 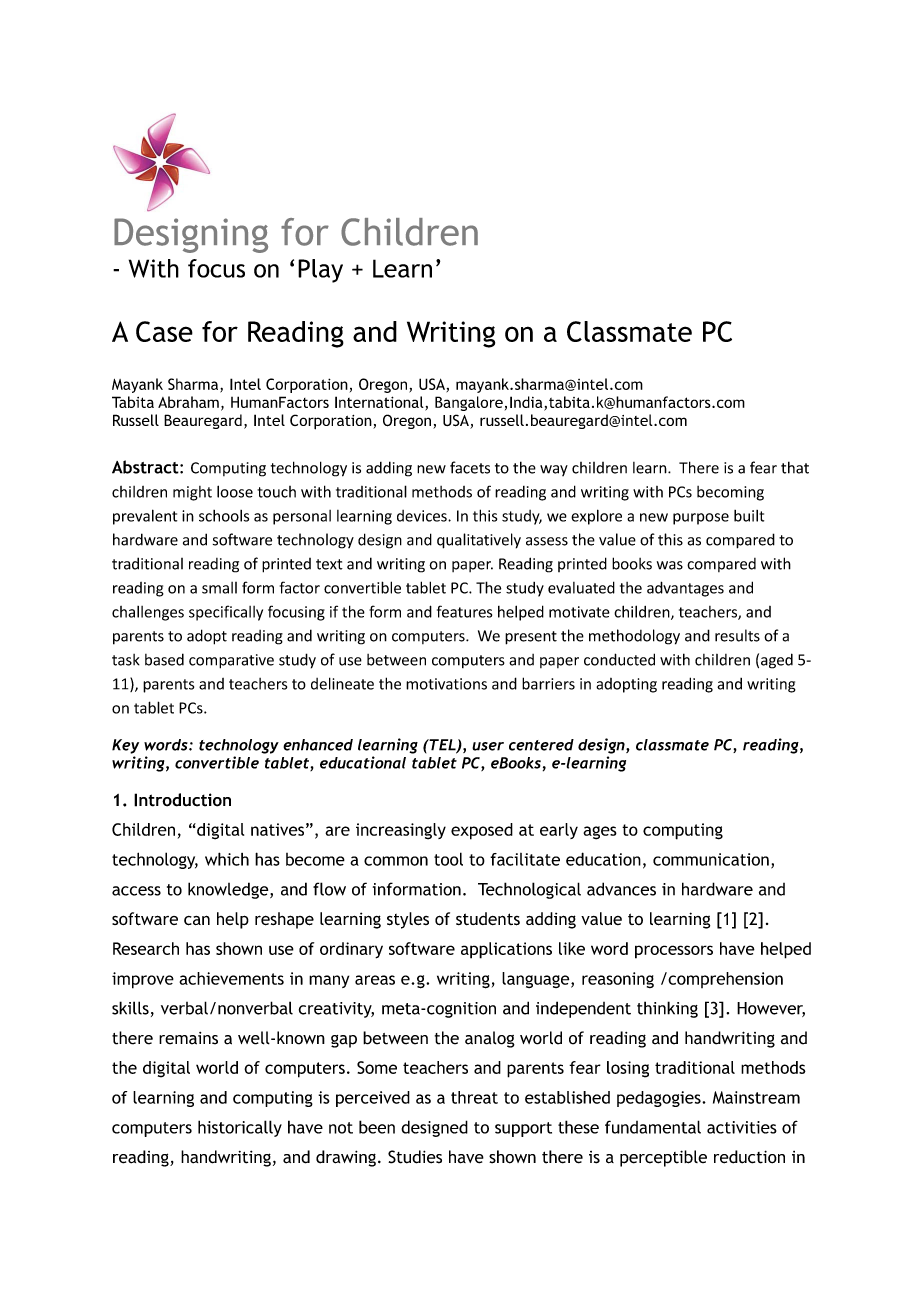 What do you see at coordinates (446, 684) in the document?
I see `motivations` at bounding box center [446, 684].
